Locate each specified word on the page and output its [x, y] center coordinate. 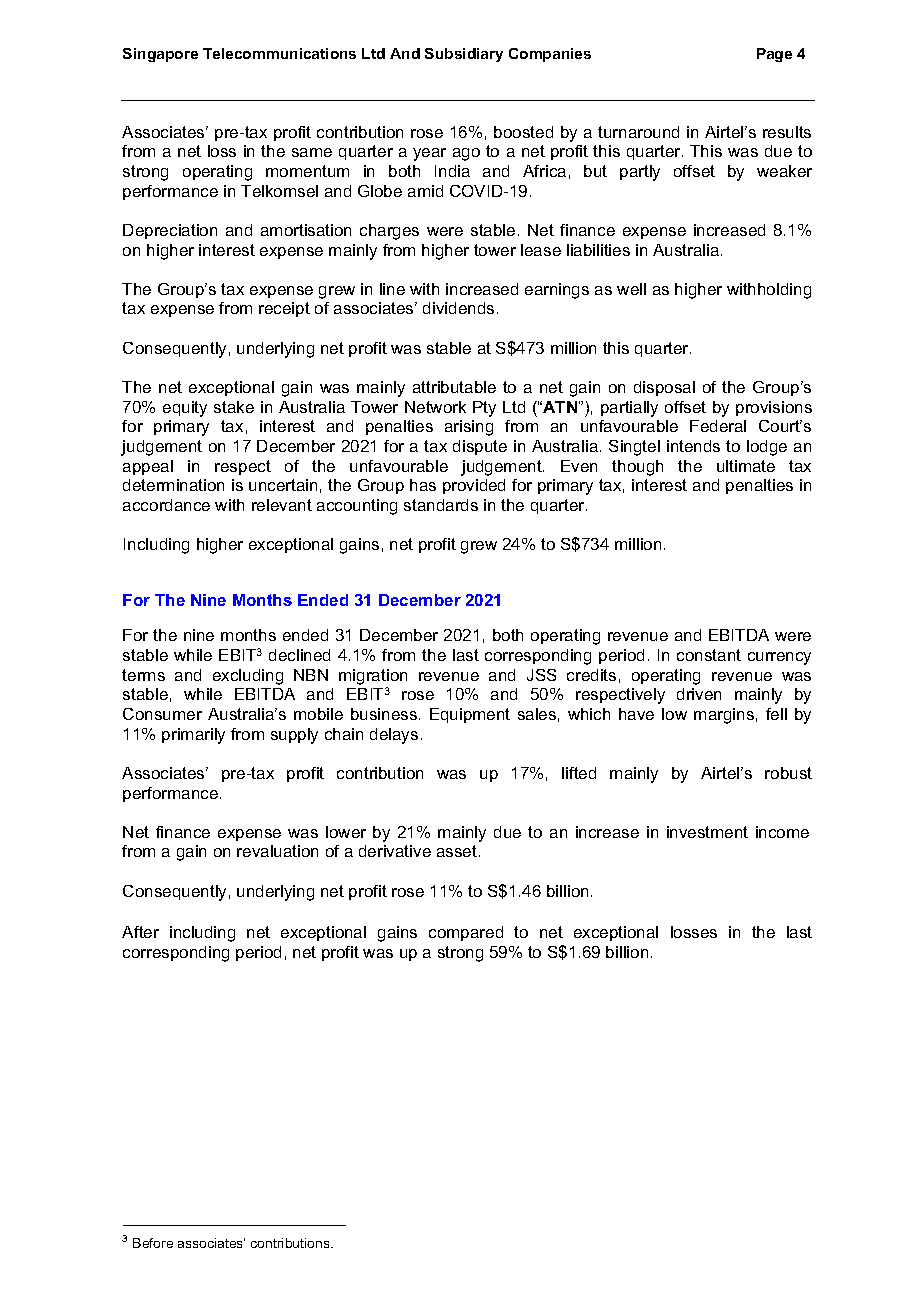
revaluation [277, 851]
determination [173, 485]
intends [693, 446]
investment [707, 832]
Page [774, 55]
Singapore [160, 55]
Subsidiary [464, 55]
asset [457, 851]
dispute [480, 447]
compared [466, 933]
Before [153, 1243]
